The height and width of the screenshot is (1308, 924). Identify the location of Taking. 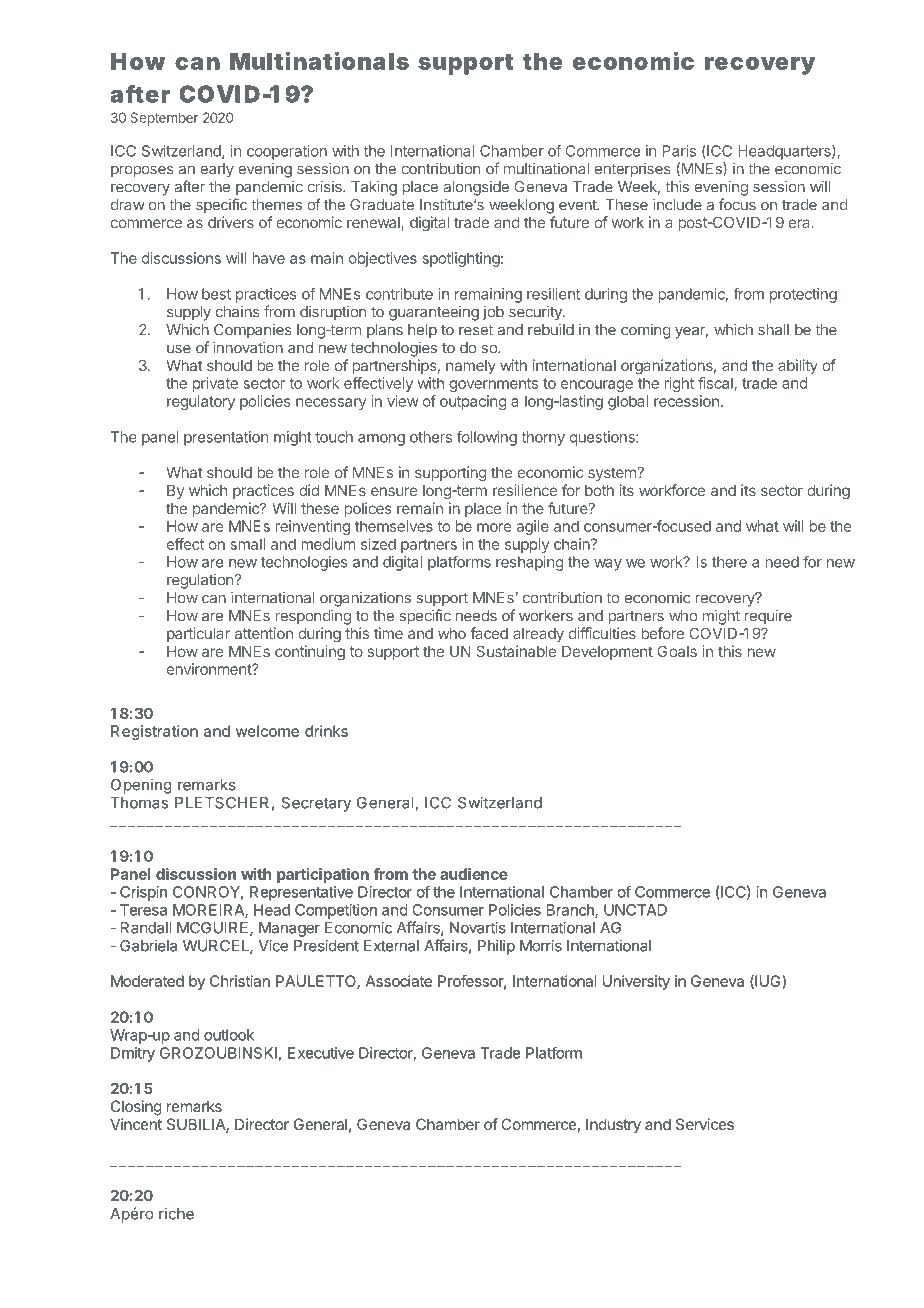
(374, 188).
